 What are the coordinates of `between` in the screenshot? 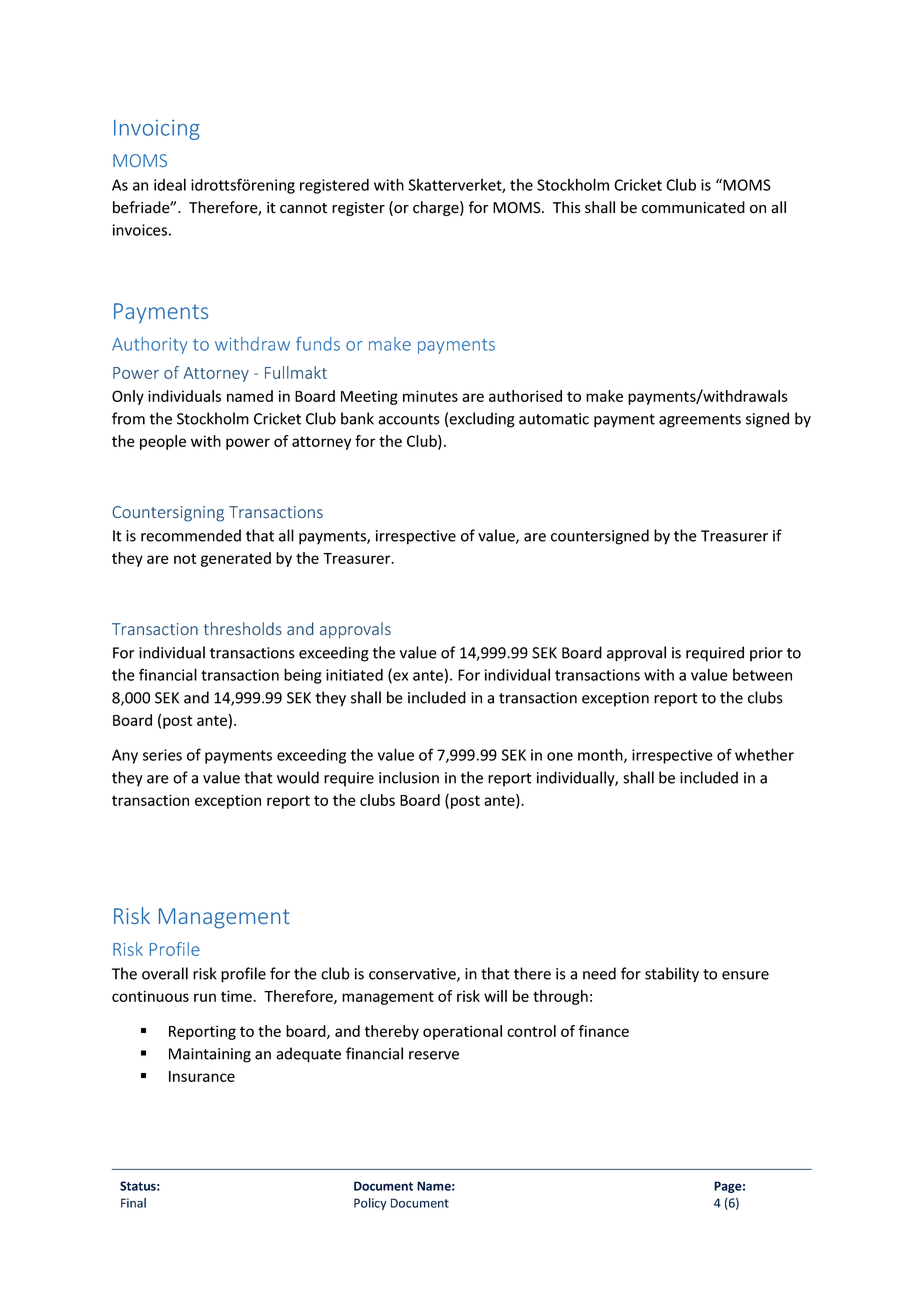 It's located at (762, 675).
